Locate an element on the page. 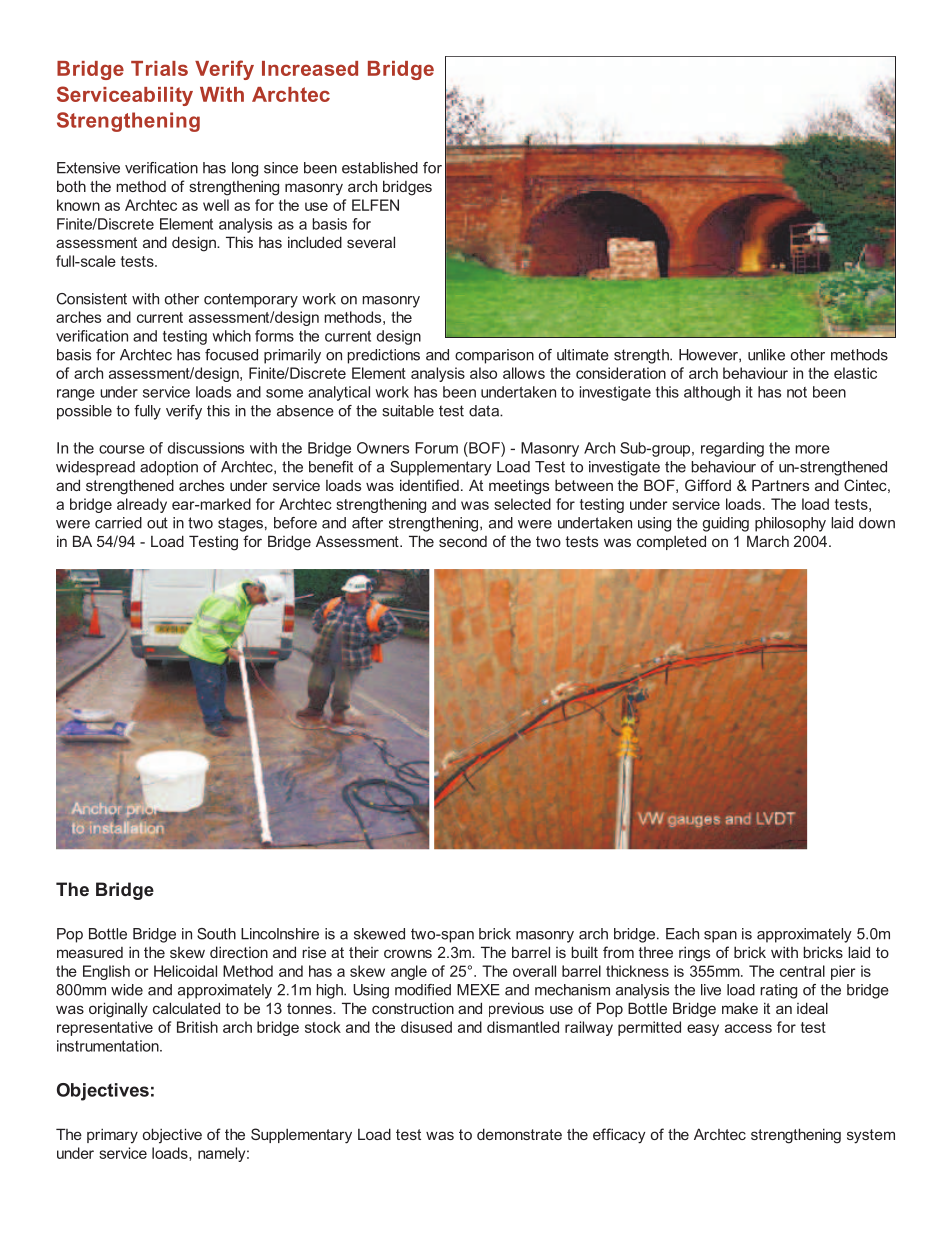  established is located at coordinates (380, 168).
